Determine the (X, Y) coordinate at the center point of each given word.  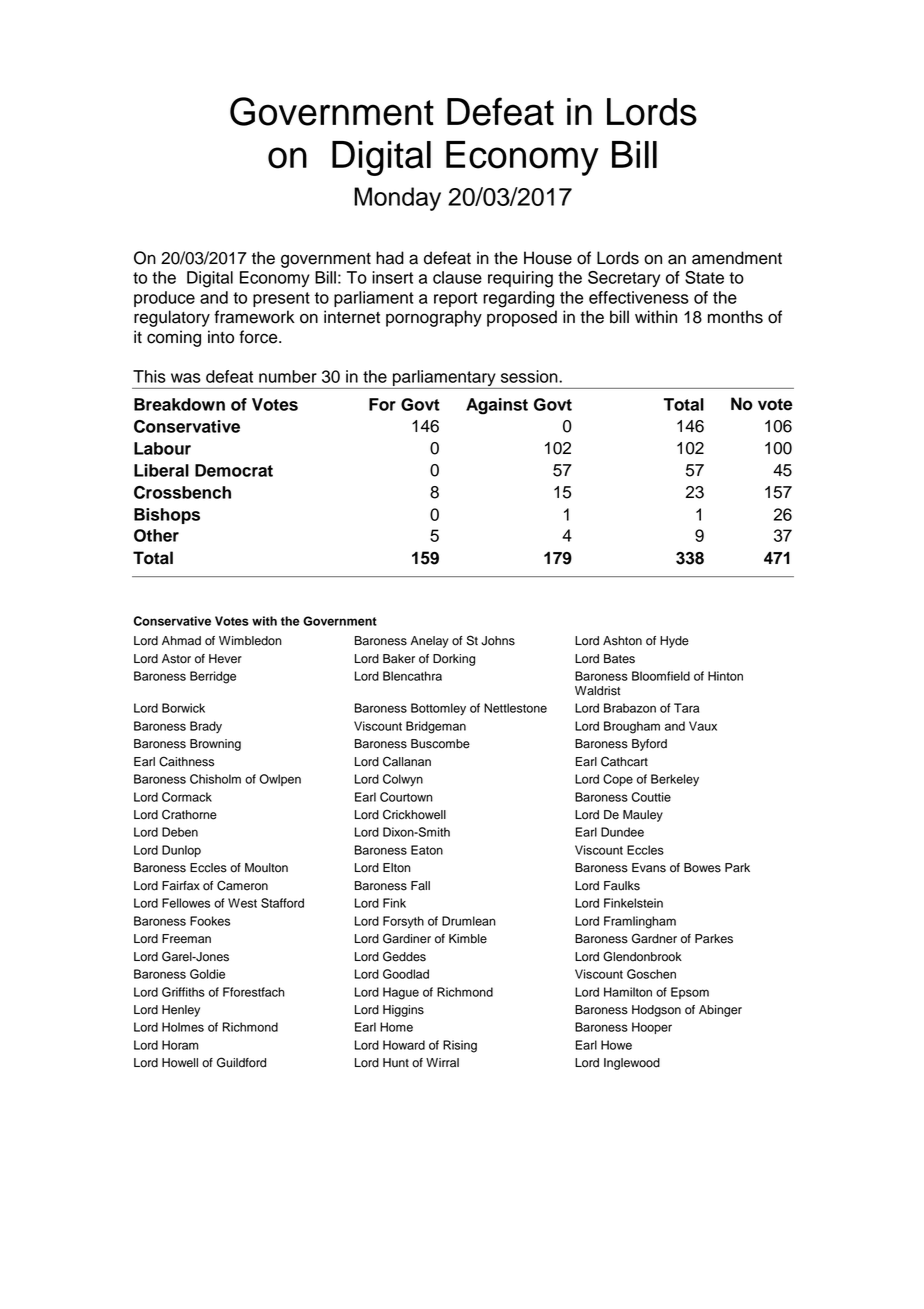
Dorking (454, 660)
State (704, 277)
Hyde (674, 642)
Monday (397, 199)
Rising (460, 1046)
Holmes (183, 1027)
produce (164, 299)
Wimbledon (250, 641)
